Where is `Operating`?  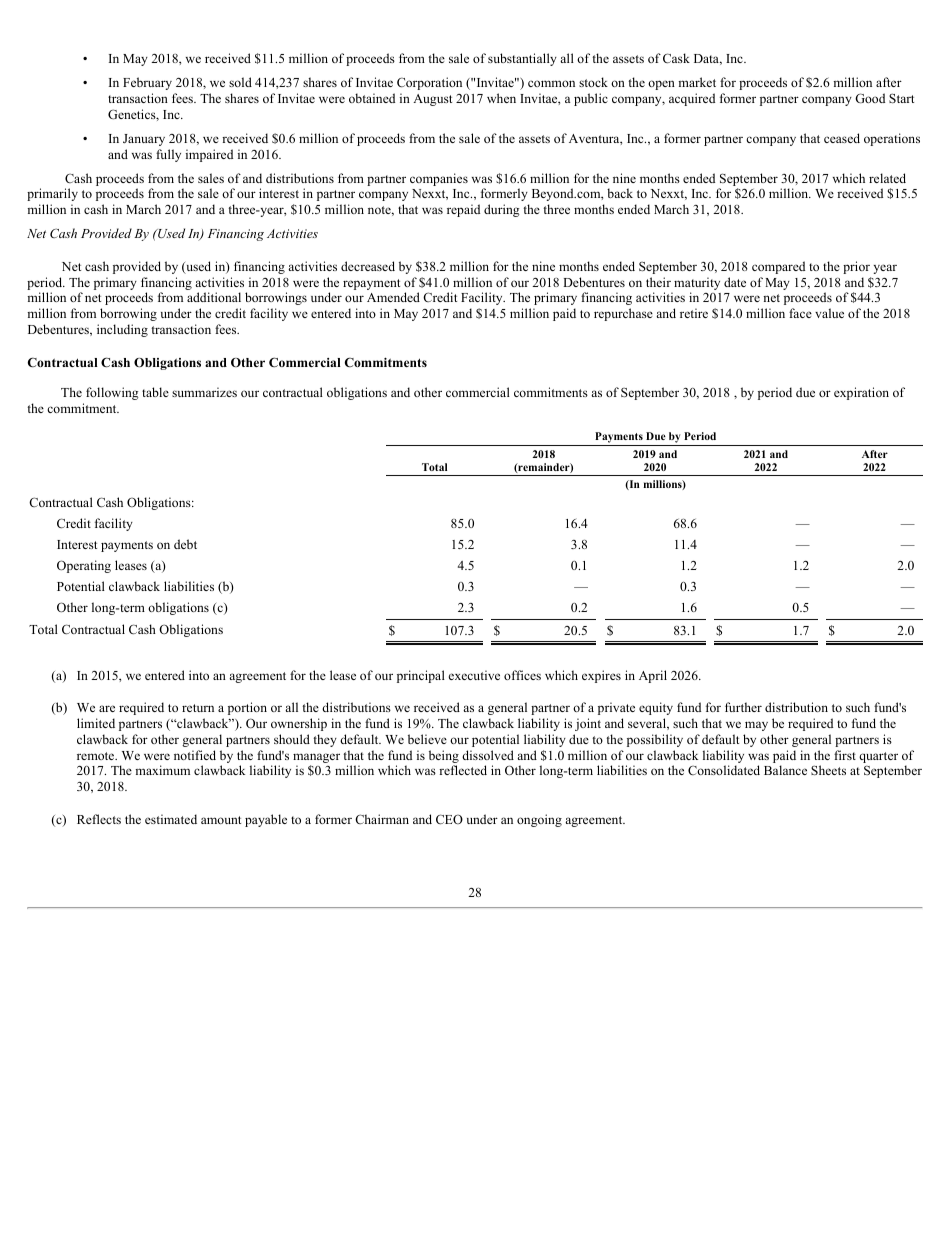
Operating is located at coordinates (84, 566).
